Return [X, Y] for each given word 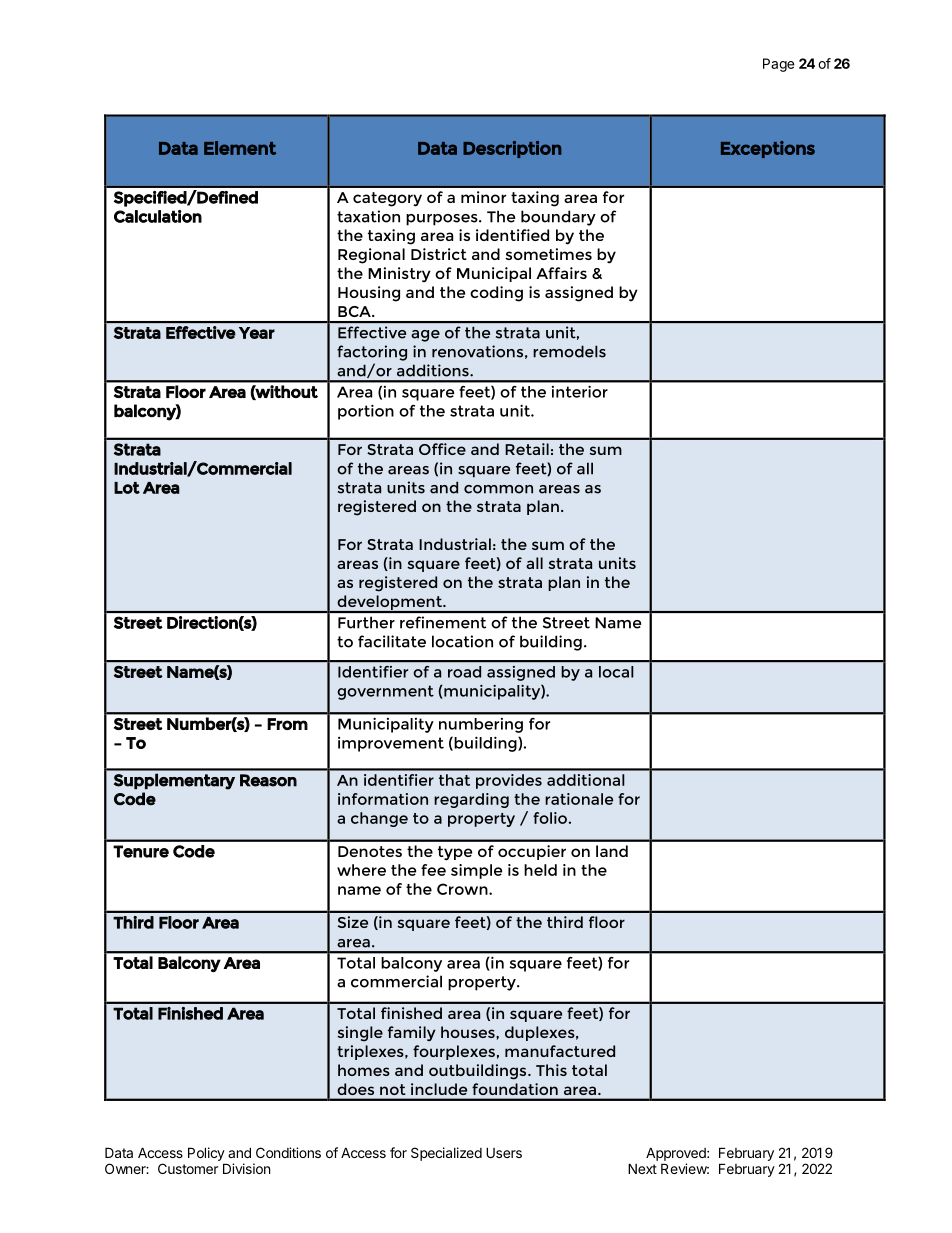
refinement [443, 622]
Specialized [446, 1154]
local [616, 672]
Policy [206, 1154]
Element [240, 148]
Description [512, 149]
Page [778, 65]
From [287, 724]
